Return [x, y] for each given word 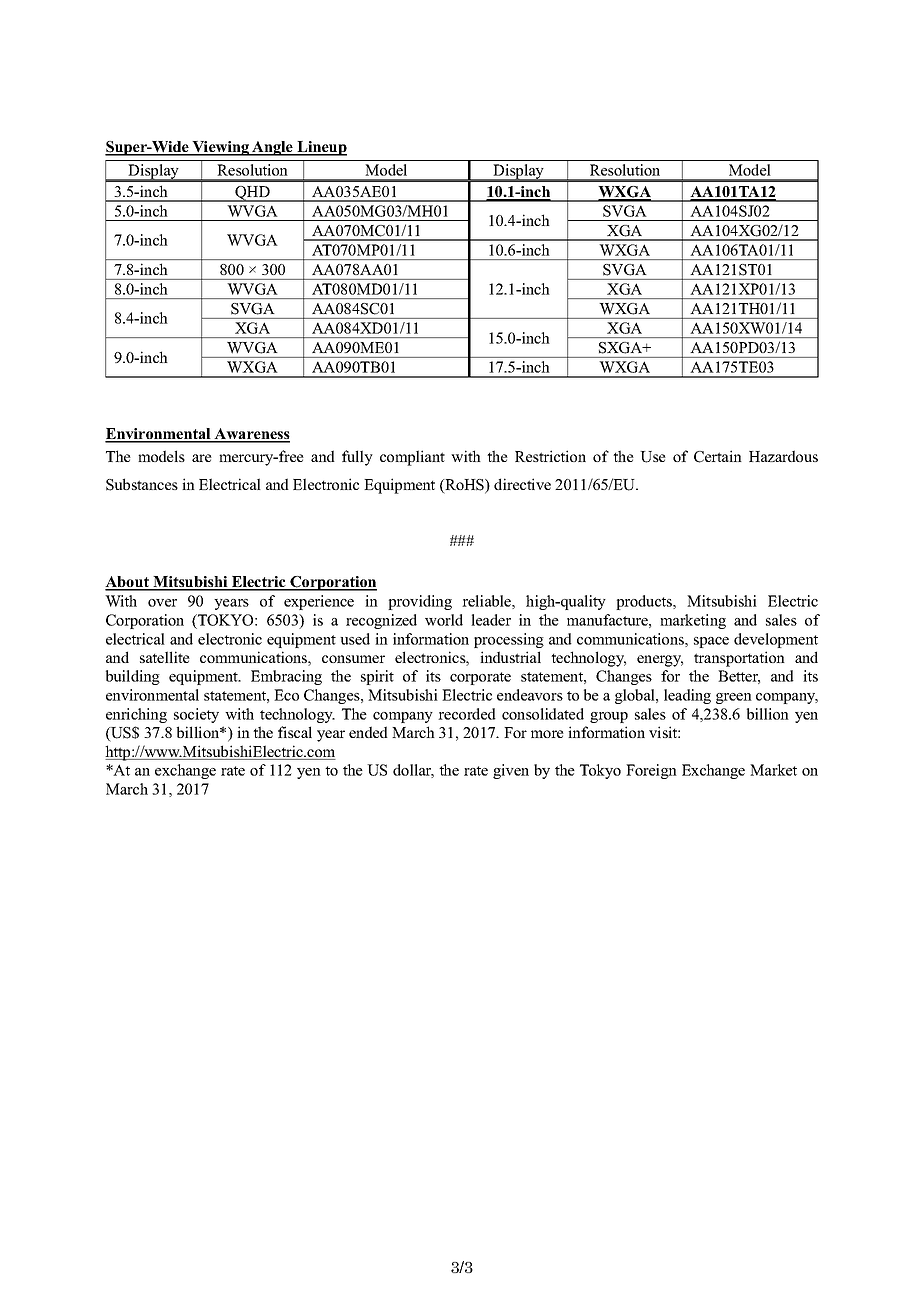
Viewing [220, 148]
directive [522, 484]
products [645, 602]
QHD [252, 194]
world [444, 620]
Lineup [321, 148]
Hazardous [783, 456]
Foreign [651, 771]
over [162, 603]
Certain [718, 456]
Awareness [251, 435]
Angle [272, 148]
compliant [412, 458]
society [196, 715]
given [511, 771]
